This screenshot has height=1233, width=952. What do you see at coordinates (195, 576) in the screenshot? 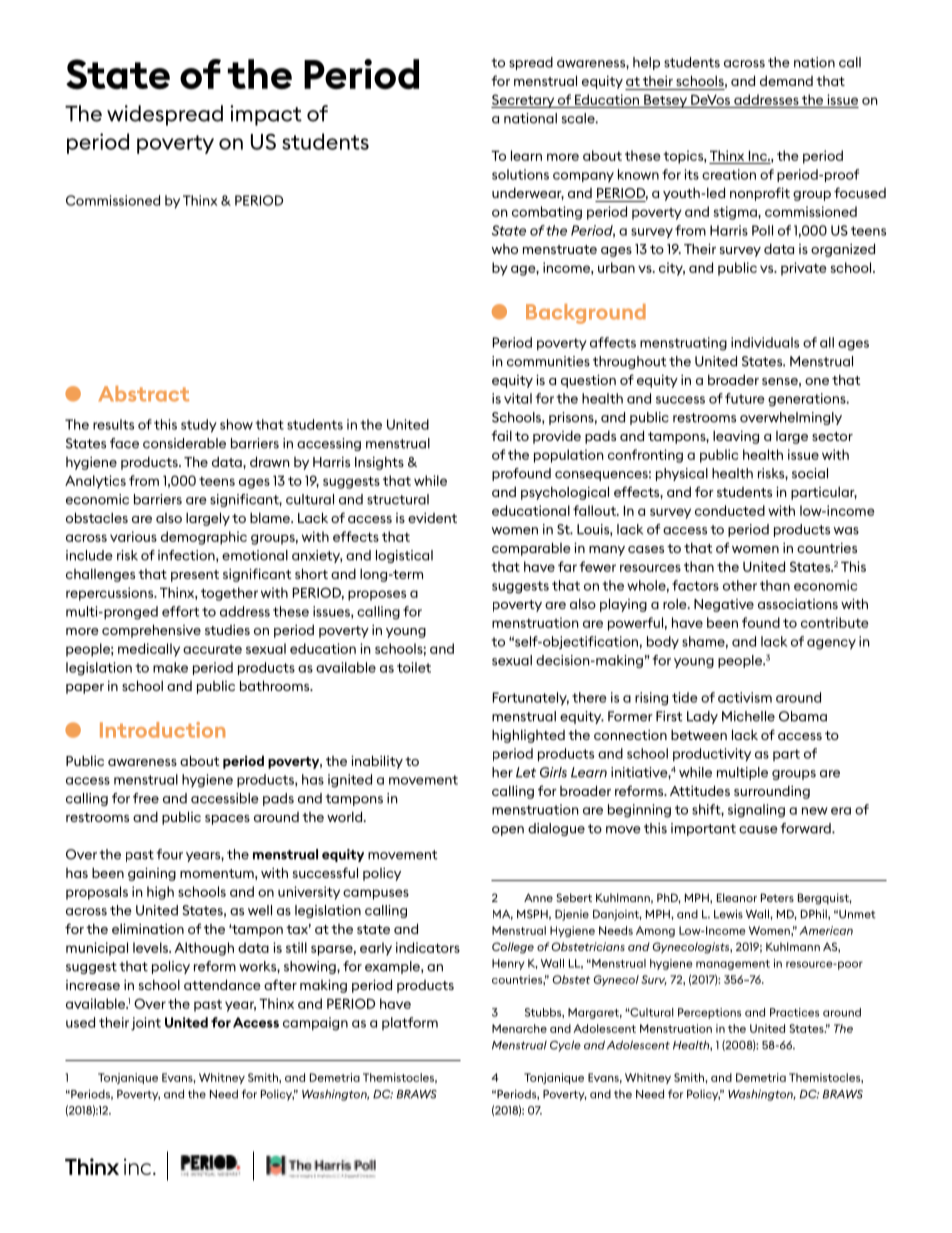
I see `present` at bounding box center [195, 576].
